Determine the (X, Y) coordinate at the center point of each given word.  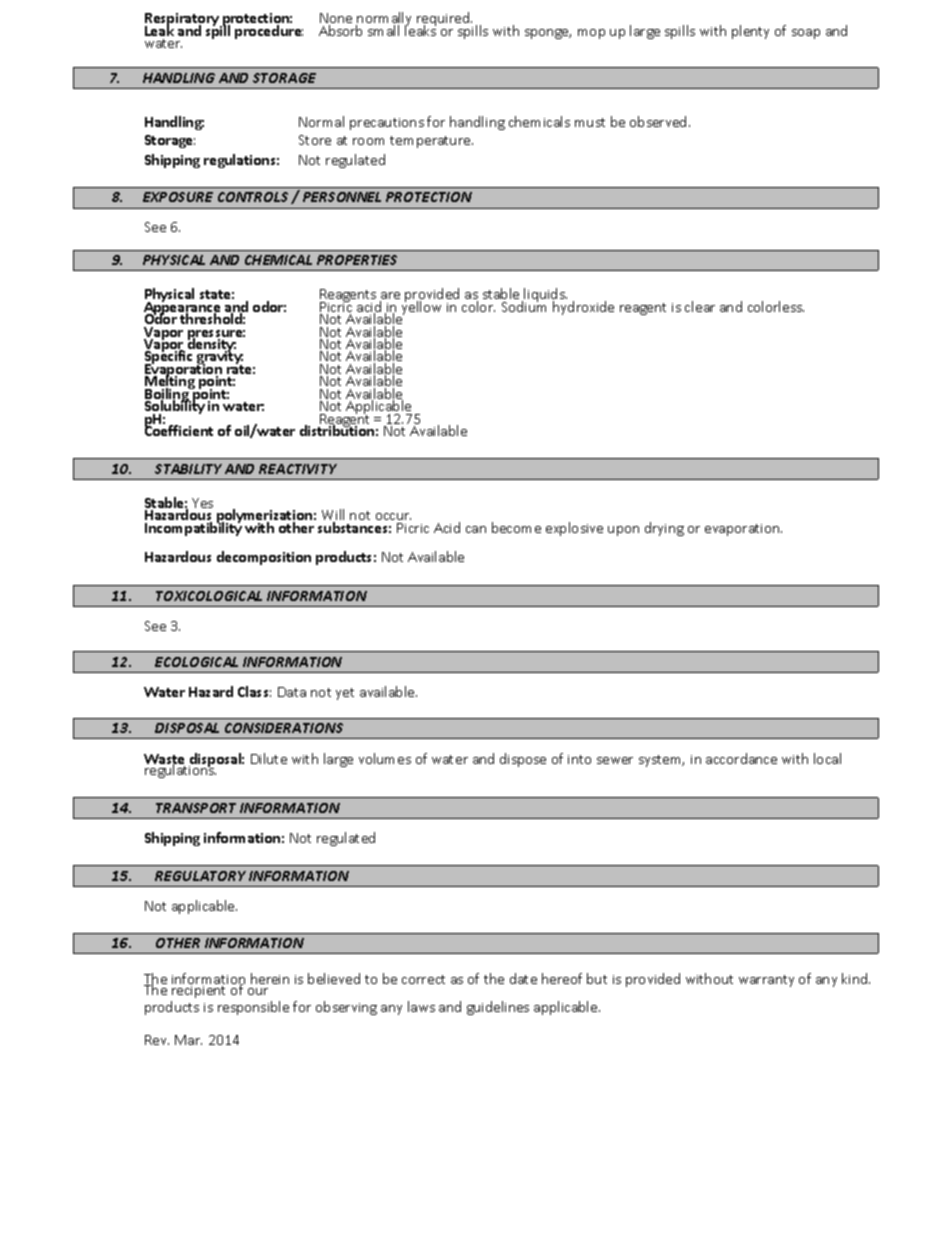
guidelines (498, 1008)
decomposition (264, 558)
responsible (253, 1008)
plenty (750, 32)
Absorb (340, 30)
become (516, 527)
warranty (766, 981)
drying (664, 529)
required (444, 20)
